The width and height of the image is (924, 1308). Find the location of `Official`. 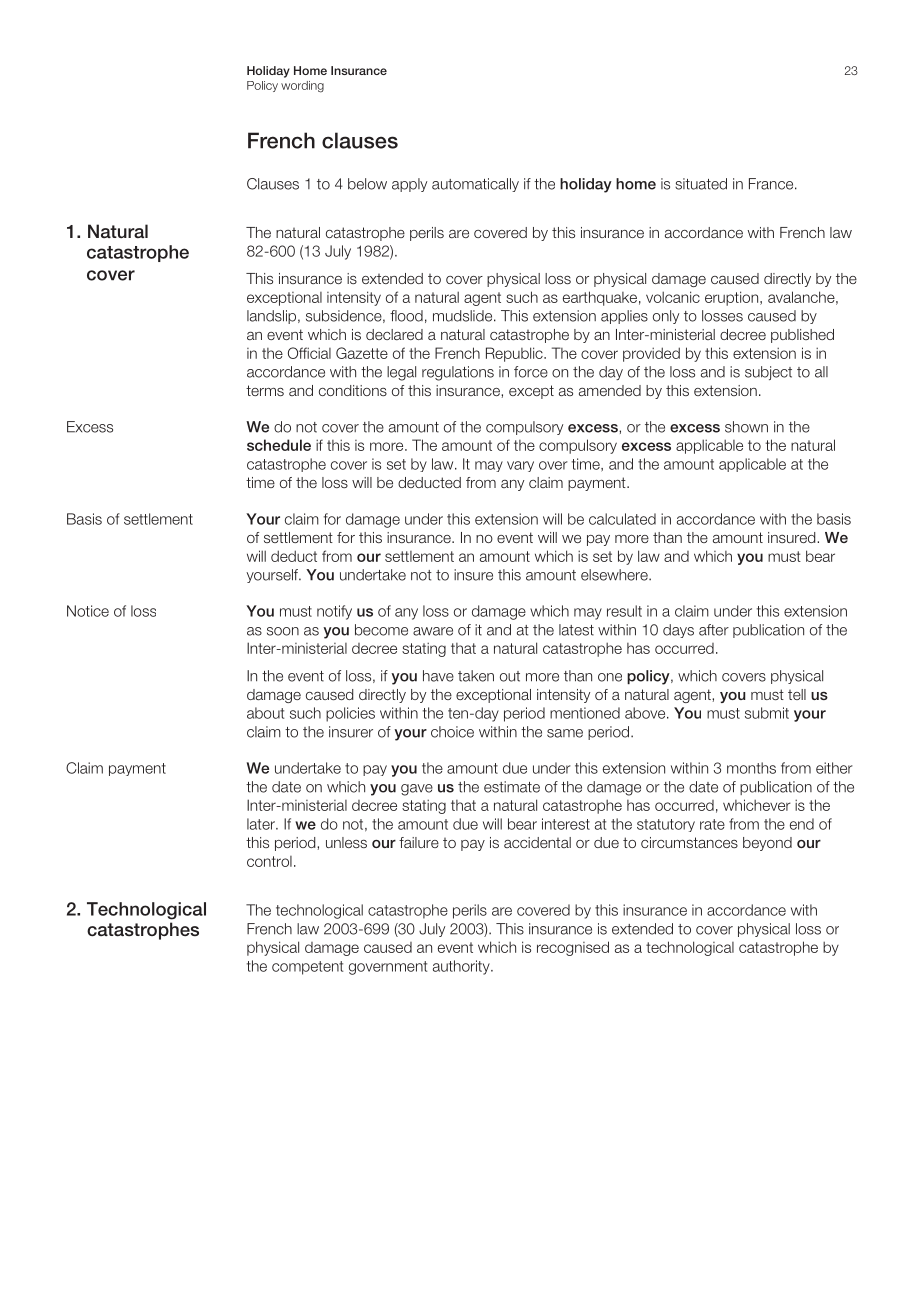

Official is located at coordinates (309, 353).
